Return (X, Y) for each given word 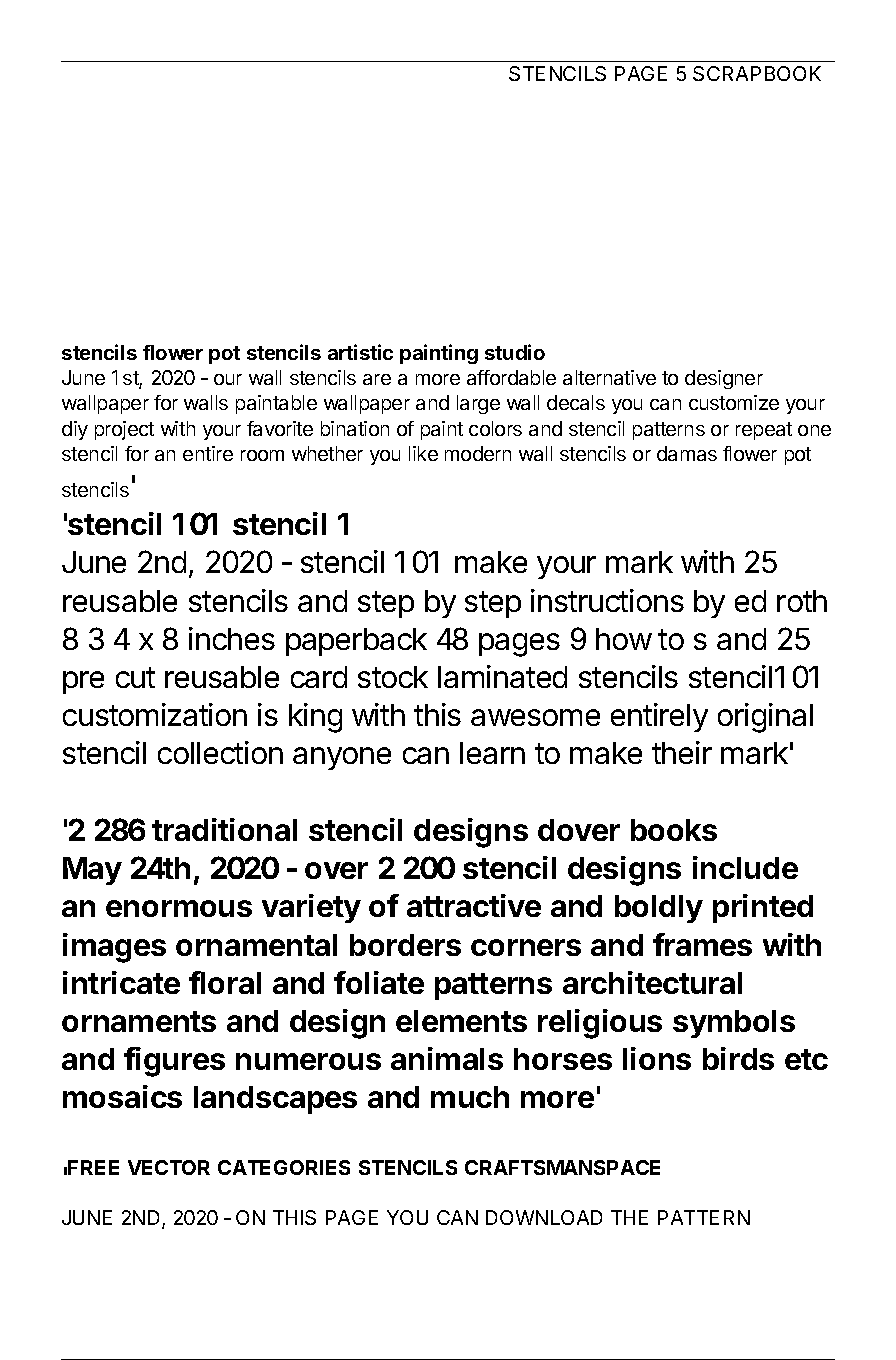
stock (393, 677)
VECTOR (169, 1167)
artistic (360, 352)
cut (135, 677)
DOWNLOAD (544, 1217)
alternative (609, 377)
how (624, 639)
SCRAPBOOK (757, 73)
